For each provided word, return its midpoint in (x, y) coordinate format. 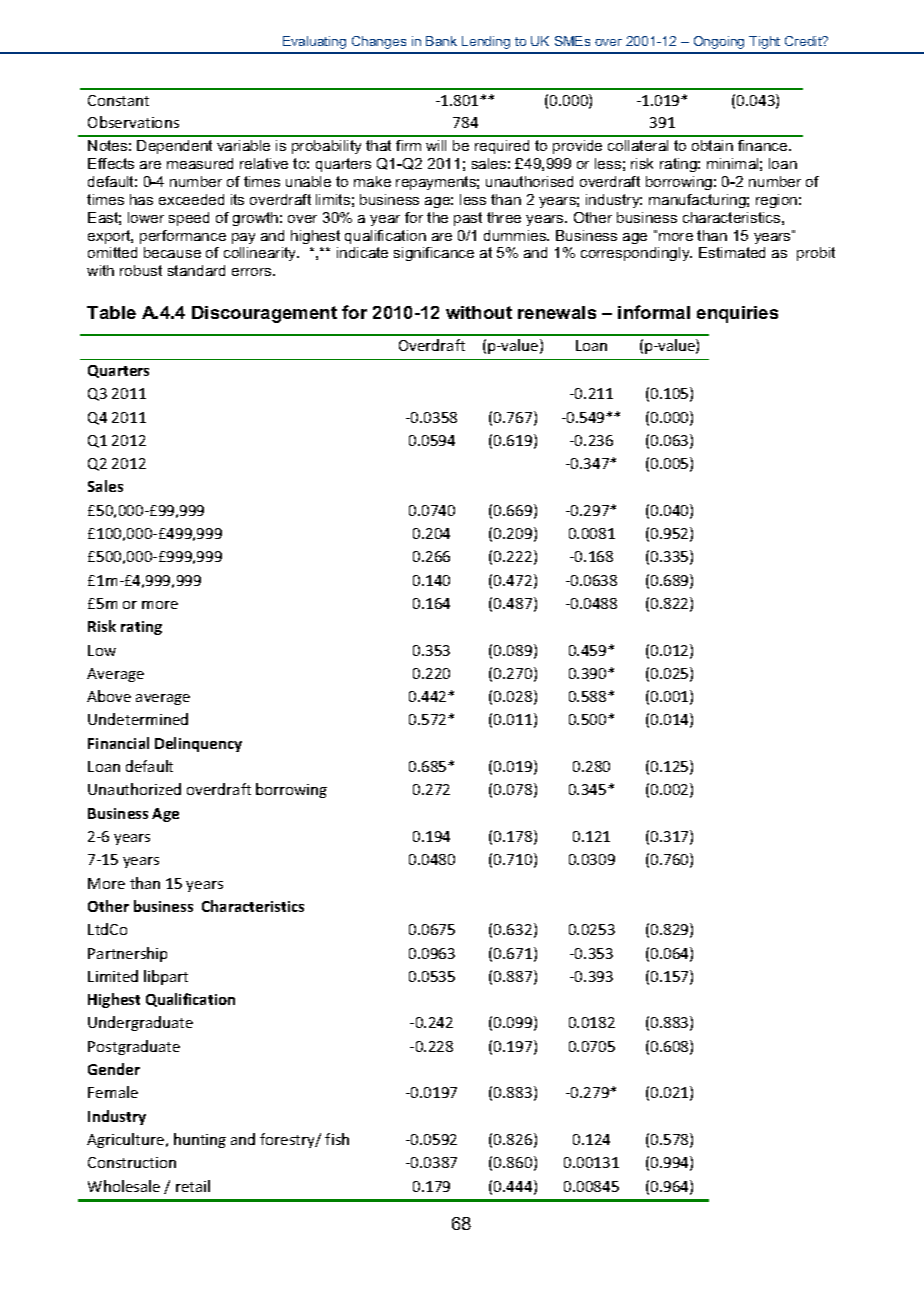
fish (337, 1139)
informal (654, 312)
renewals (557, 312)
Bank (441, 41)
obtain (712, 145)
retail (193, 1186)
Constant (118, 100)
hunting (200, 1140)
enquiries (737, 314)
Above (109, 696)
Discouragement (264, 314)
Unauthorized (134, 789)
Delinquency (198, 744)
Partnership (127, 954)
